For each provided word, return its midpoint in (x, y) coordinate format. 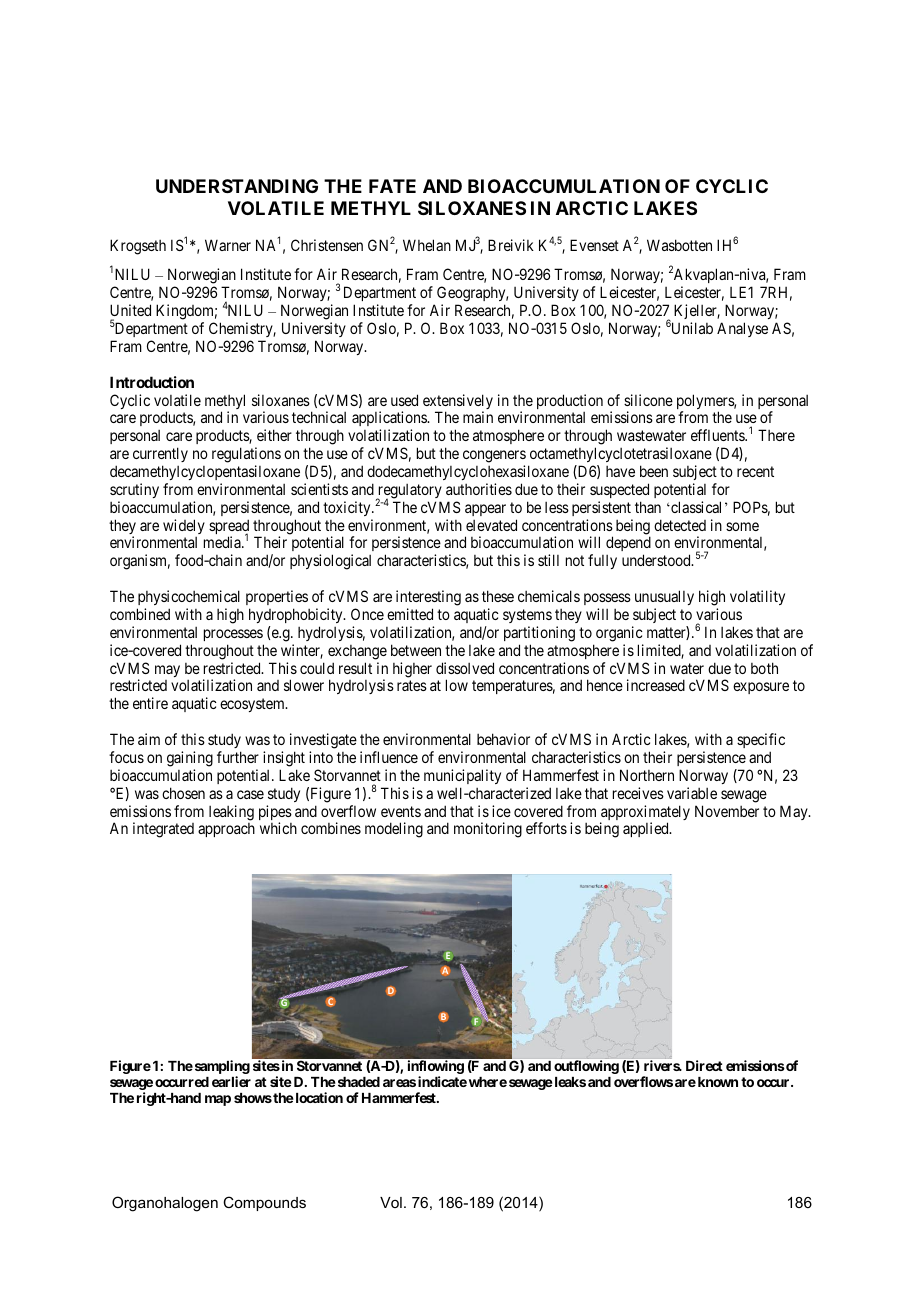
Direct (704, 1065)
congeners (494, 456)
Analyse (742, 329)
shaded (357, 1082)
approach (226, 830)
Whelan (427, 245)
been (654, 471)
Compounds (264, 1203)
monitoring (488, 830)
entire (150, 703)
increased (656, 685)
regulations (246, 455)
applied (647, 829)
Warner (228, 245)
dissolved (465, 668)
